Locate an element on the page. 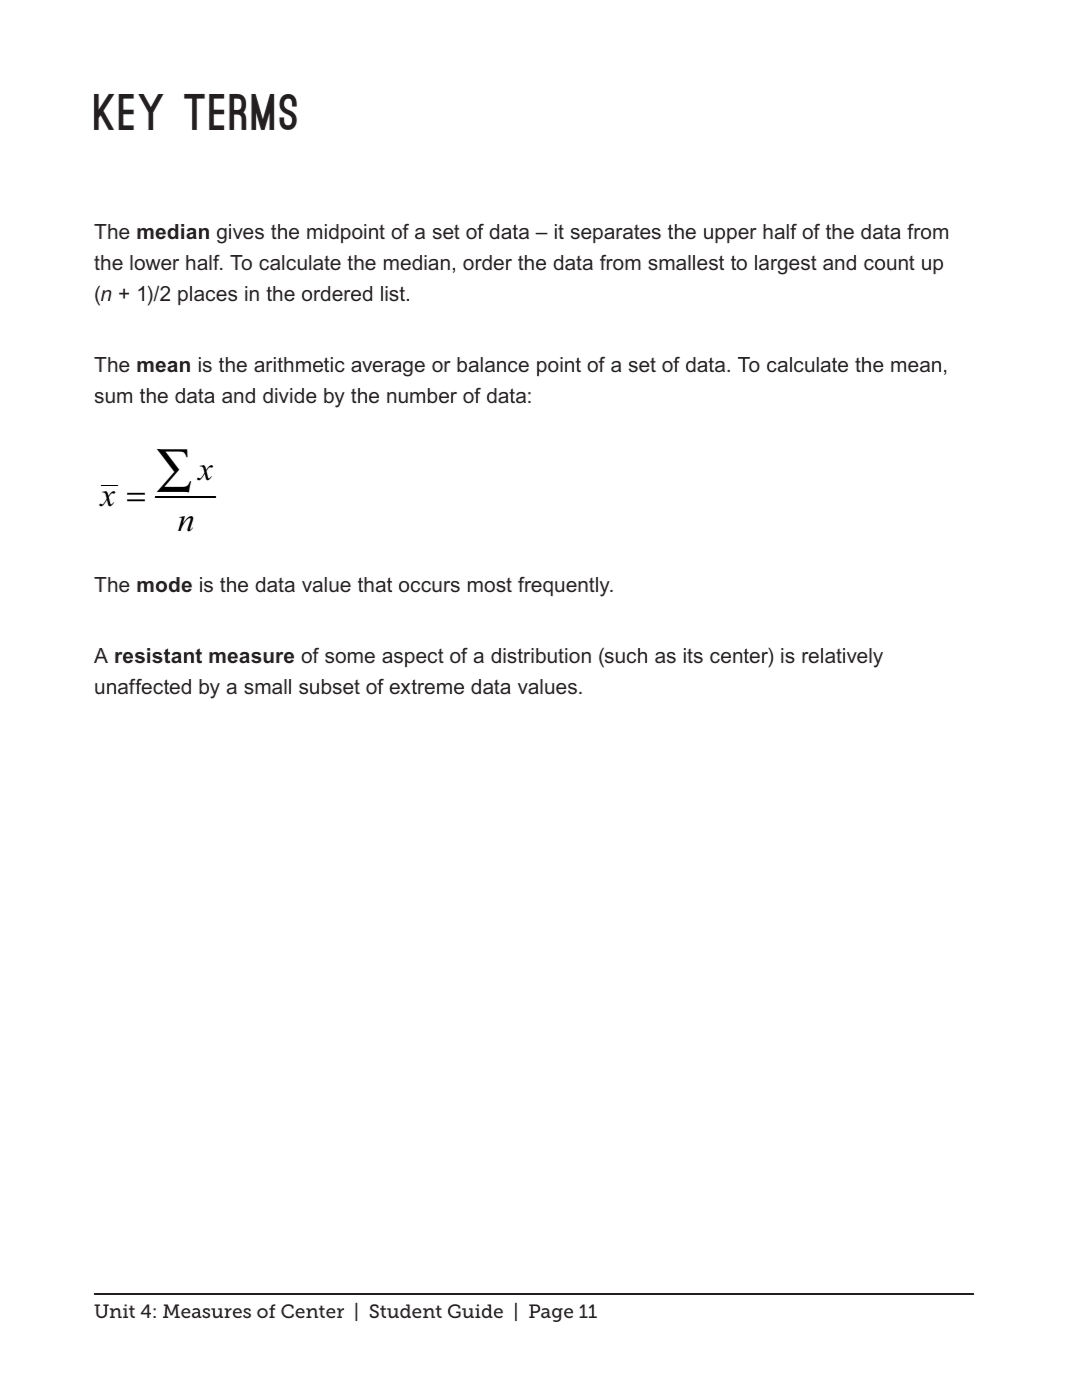  Terms is located at coordinates (240, 112).
